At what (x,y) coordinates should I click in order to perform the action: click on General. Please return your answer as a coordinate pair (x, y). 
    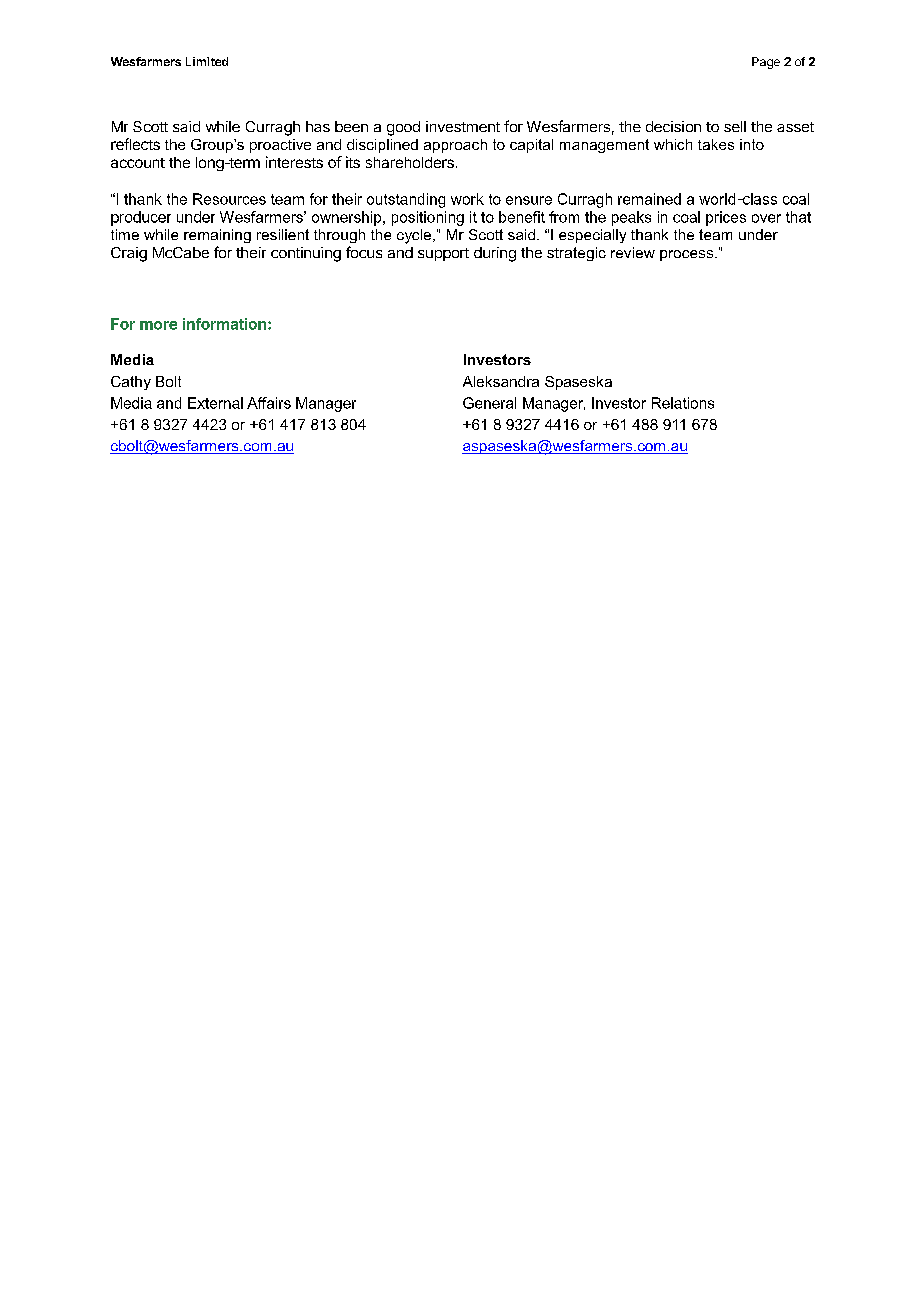
    Looking at the image, I should click on (489, 403).
